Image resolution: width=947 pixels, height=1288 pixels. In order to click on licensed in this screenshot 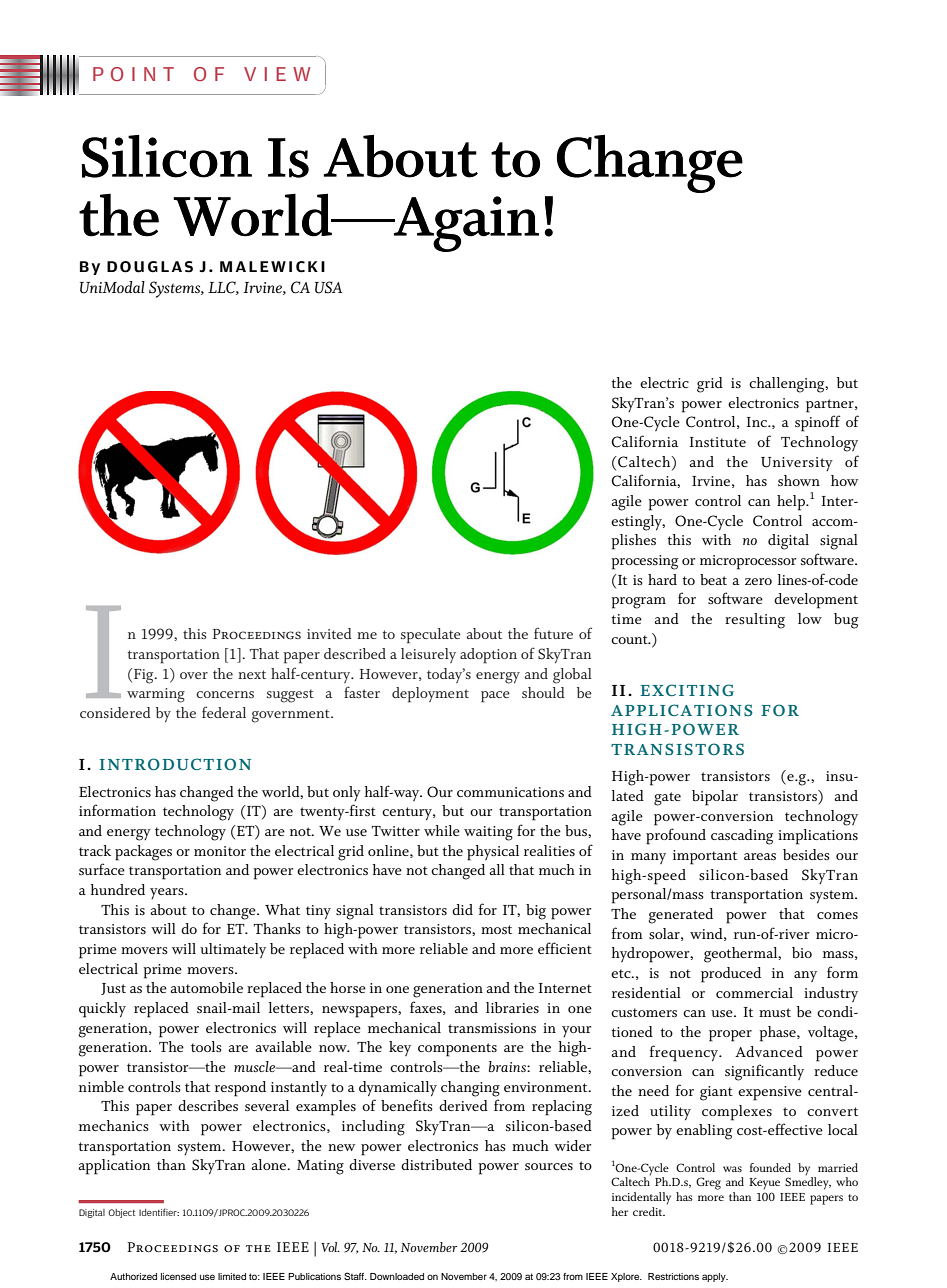, I will do `click(178, 1276)`.
